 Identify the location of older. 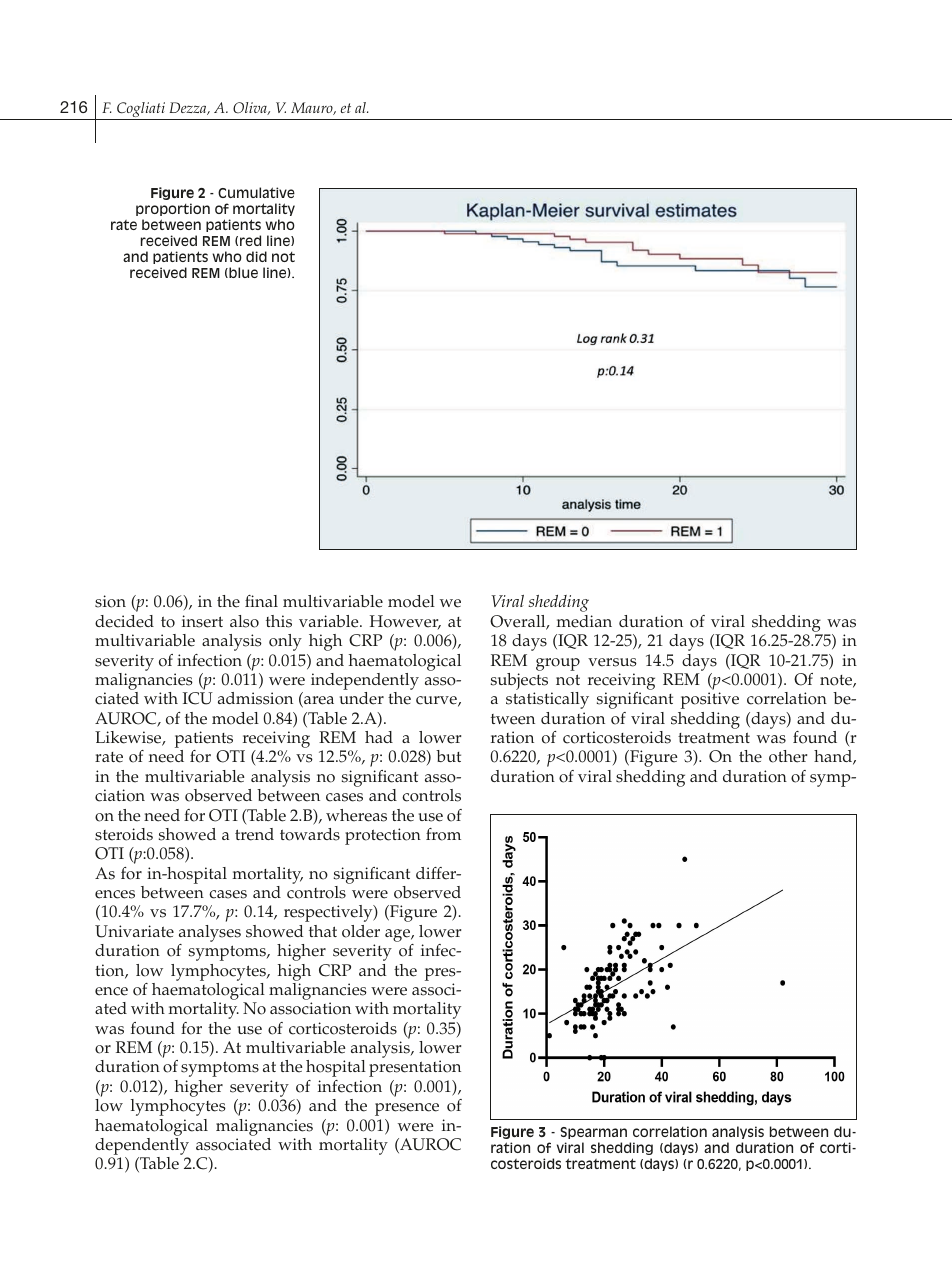
(361, 931).
